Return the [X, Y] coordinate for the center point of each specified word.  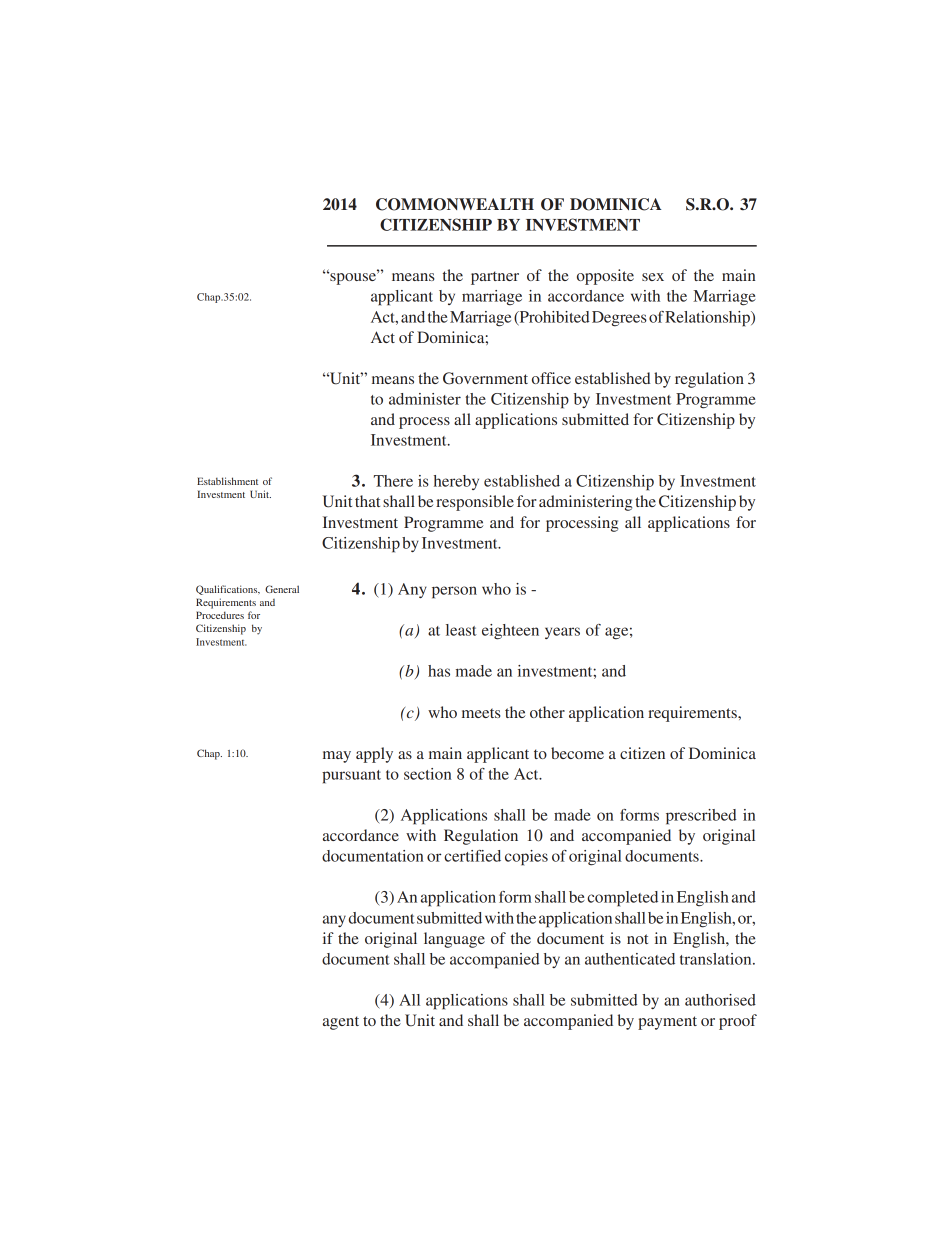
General [282, 589]
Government [485, 378]
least [461, 630]
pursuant [351, 777]
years [562, 633]
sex [653, 277]
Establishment [227, 481]
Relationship [708, 319]
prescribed [701, 817]
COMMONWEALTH [455, 204]
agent [341, 1023]
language [454, 940]
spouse [353, 278]
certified [472, 856]
